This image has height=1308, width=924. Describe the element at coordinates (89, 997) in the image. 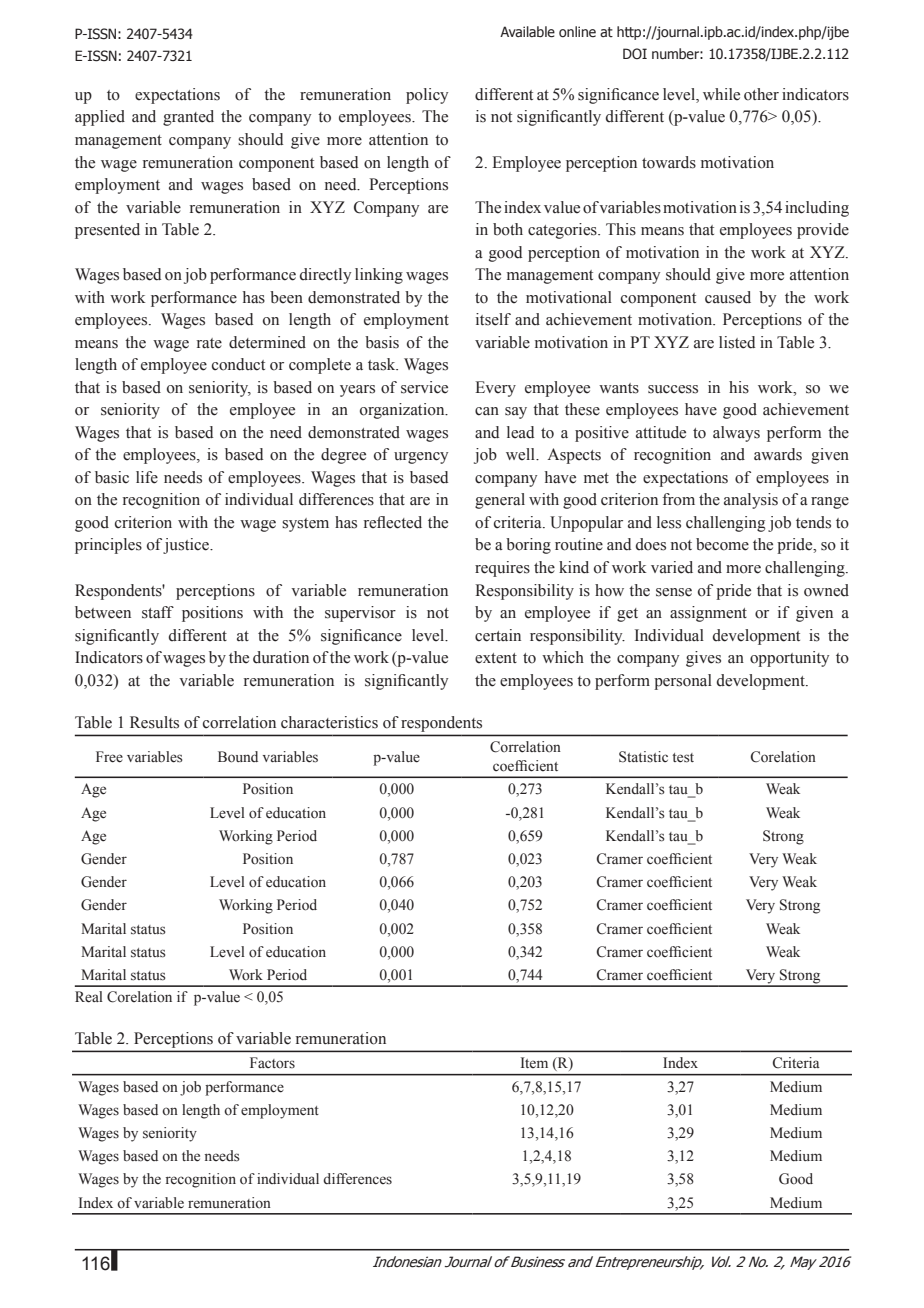

I see `Real` at that location.
